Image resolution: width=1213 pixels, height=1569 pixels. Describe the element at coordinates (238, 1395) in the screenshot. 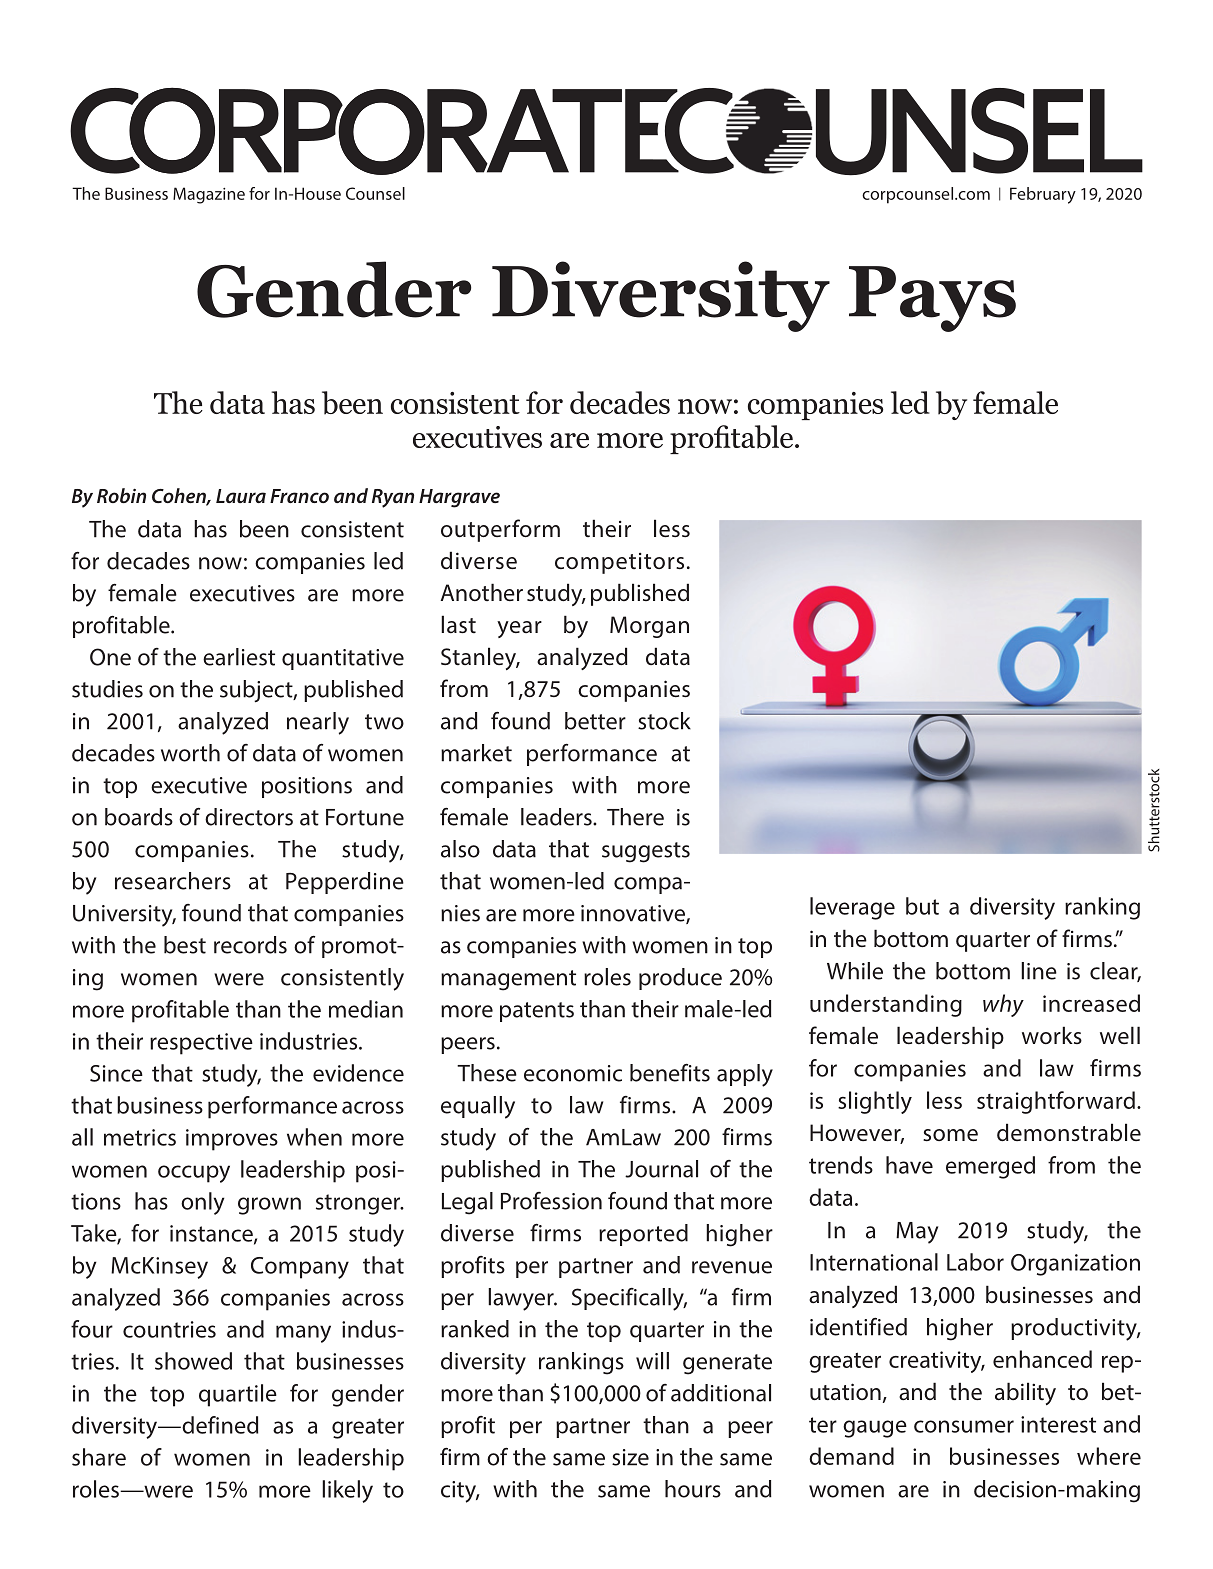

I see `quartile` at that location.
